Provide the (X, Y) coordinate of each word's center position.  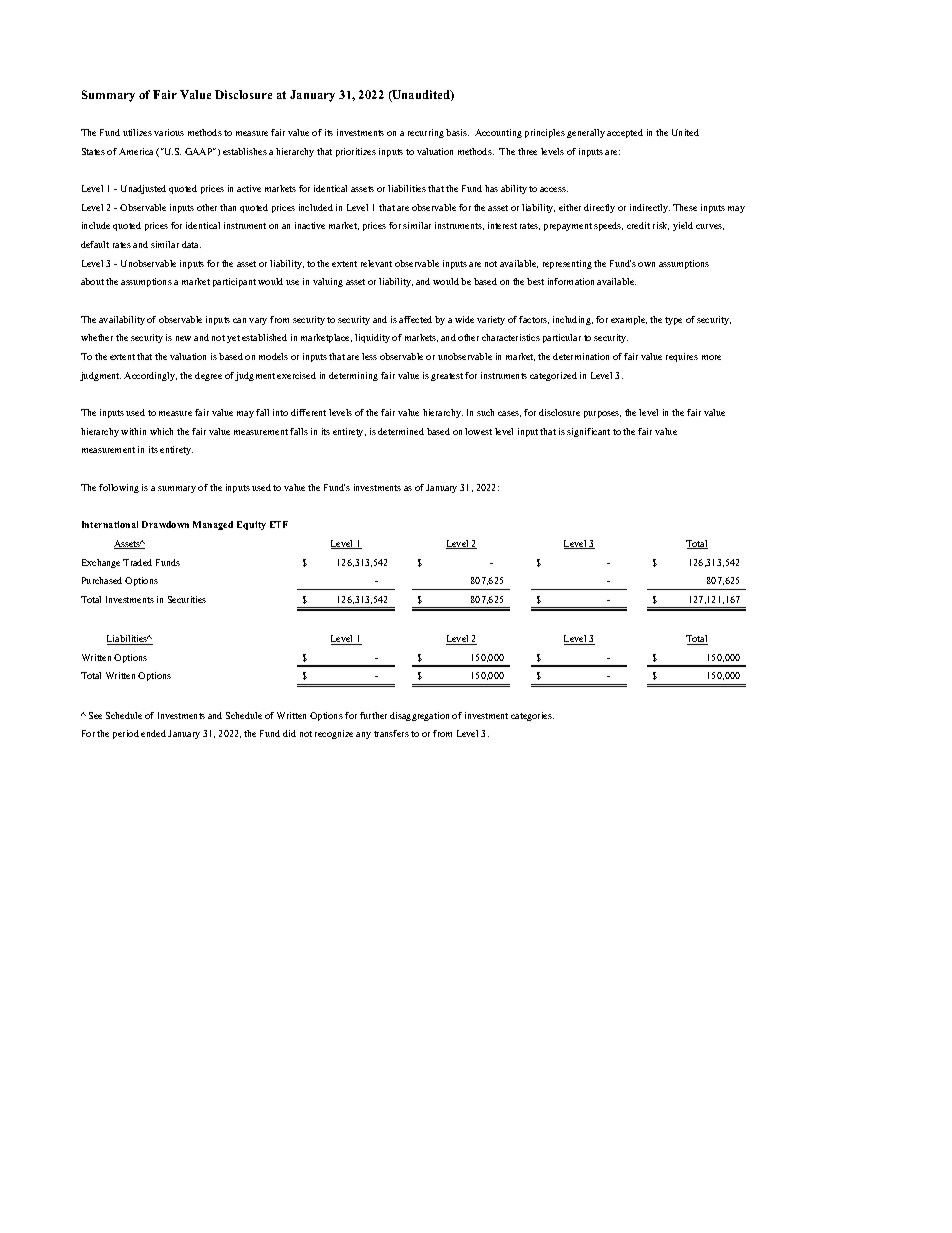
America (136, 151)
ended (153, 733)
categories (532, 716)
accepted (625, 133)
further (373, 715)
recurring (426, 133)
